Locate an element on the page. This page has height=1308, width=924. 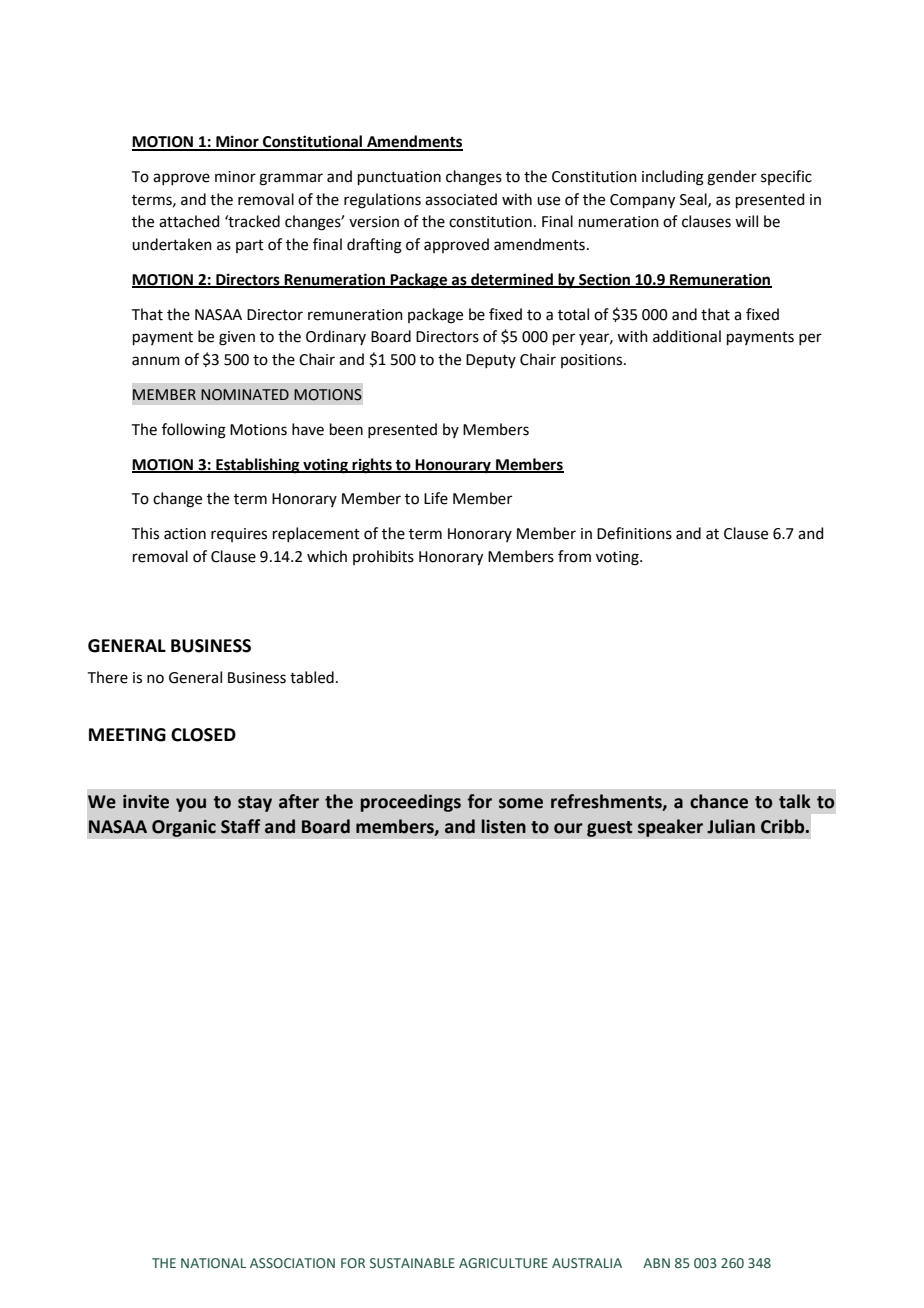
Definitions is located at coordinates (634, 533).
